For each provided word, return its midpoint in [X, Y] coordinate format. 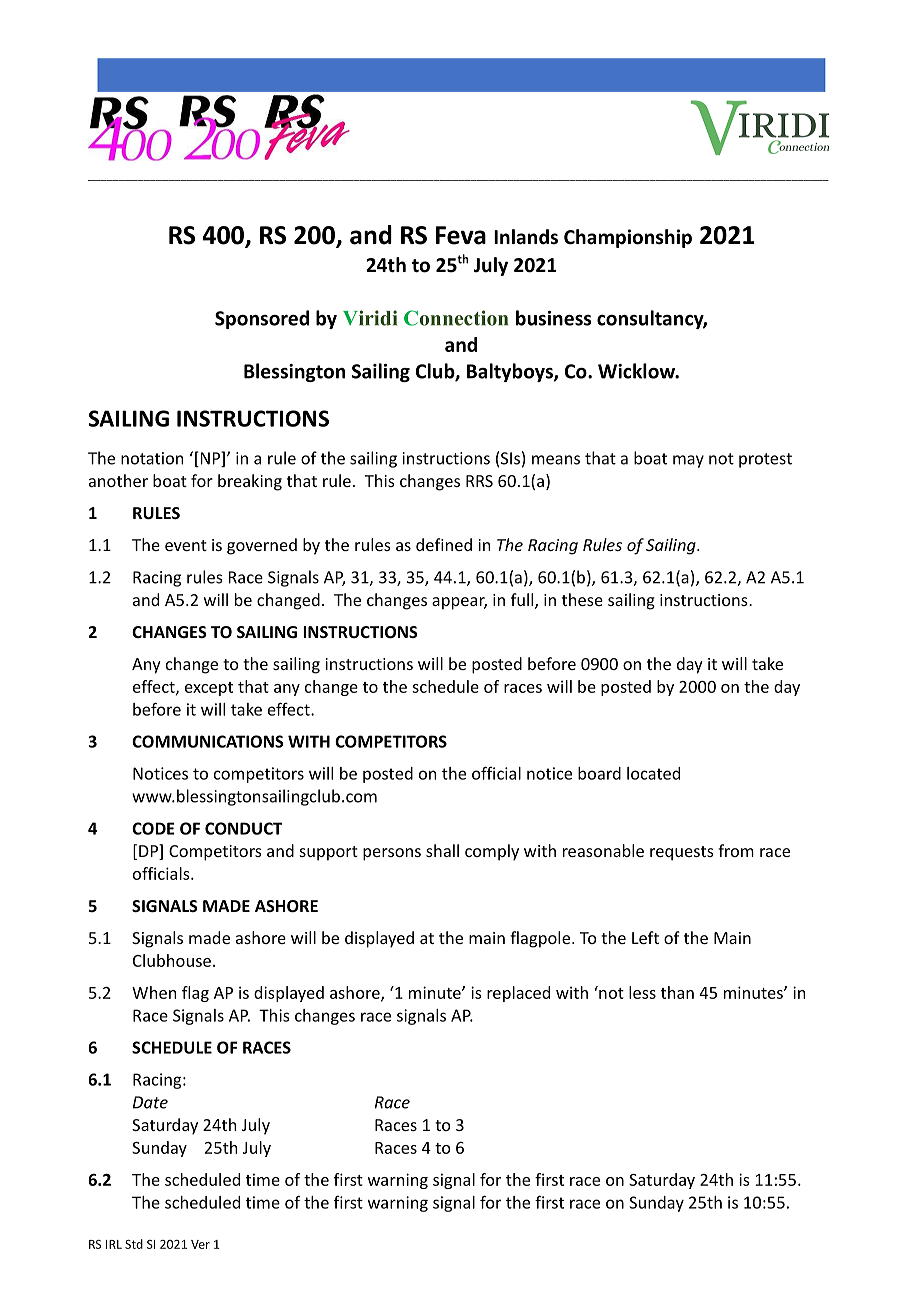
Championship [628, 238]
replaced [518, 994]
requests [682, 853]
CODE [153, 828]
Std [134, 1244]
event [186, 545]
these [582, 599]
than [677, 992]
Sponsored [262, 319]
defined [444, 544]
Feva [461, 235]
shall [442, 850]
